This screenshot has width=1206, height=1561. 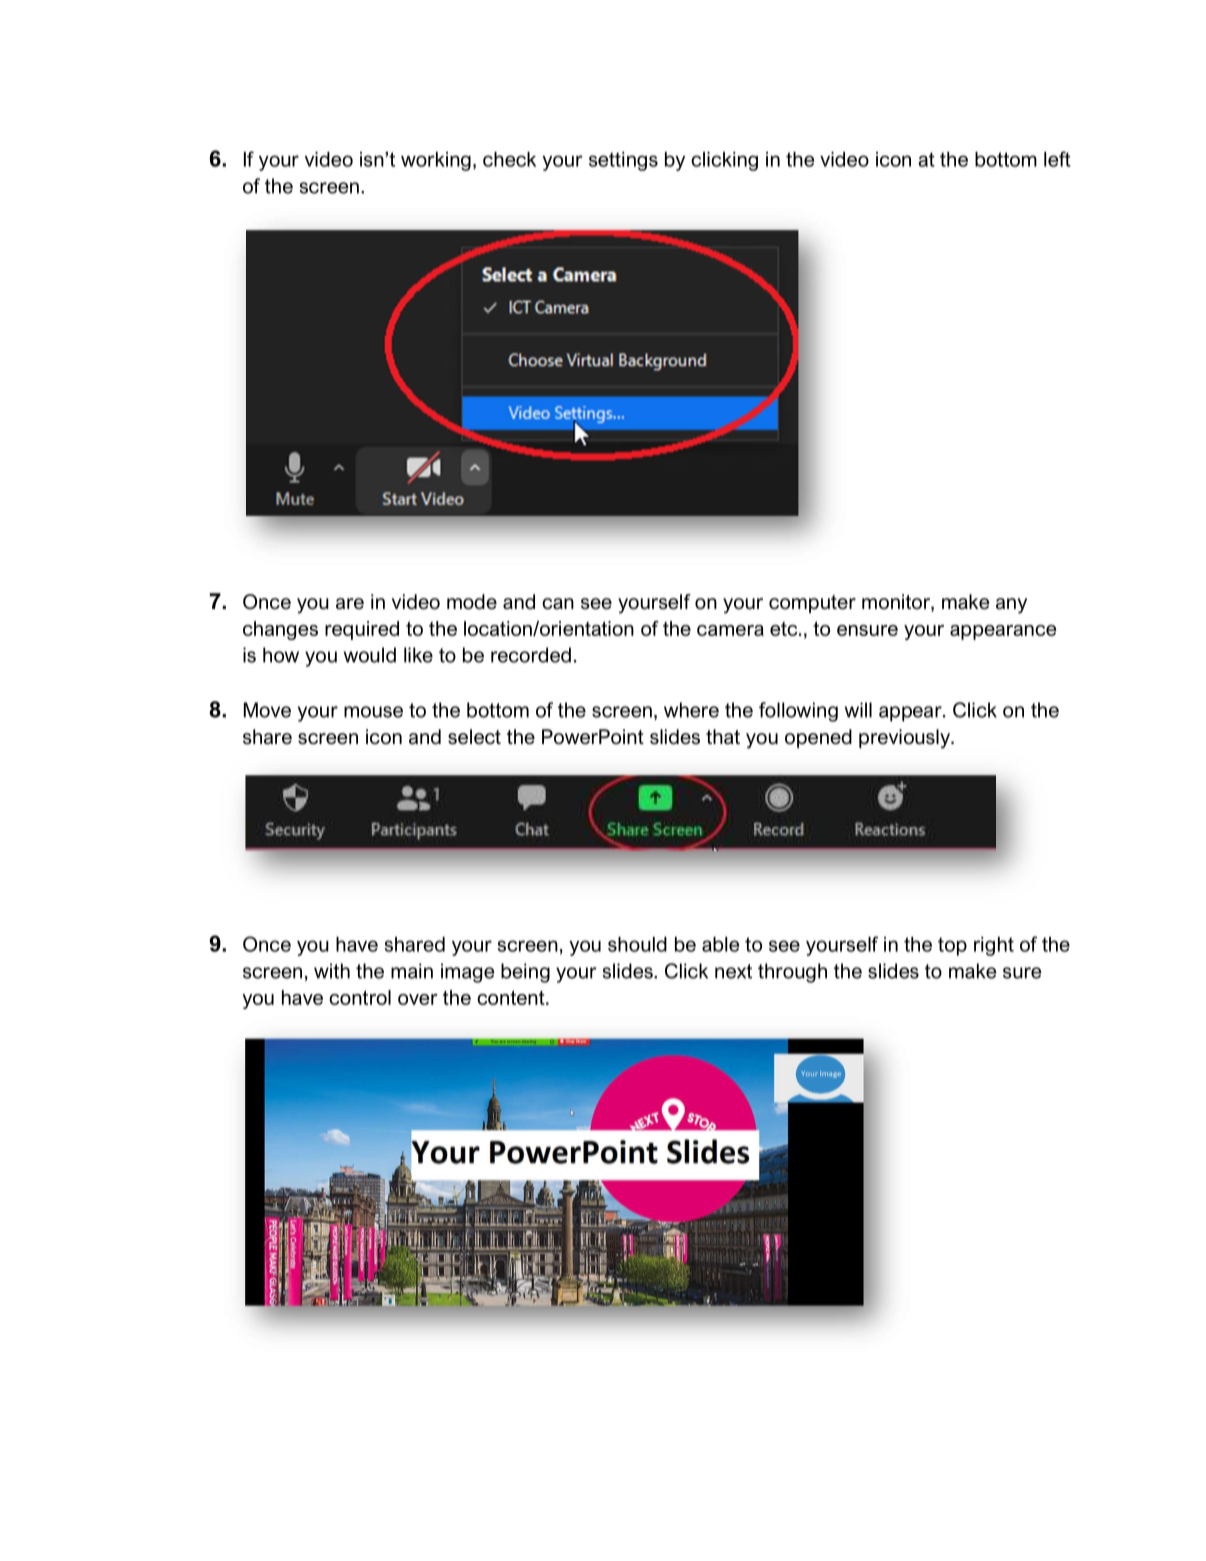 I want to click on should, so click(x=637, y=944).
